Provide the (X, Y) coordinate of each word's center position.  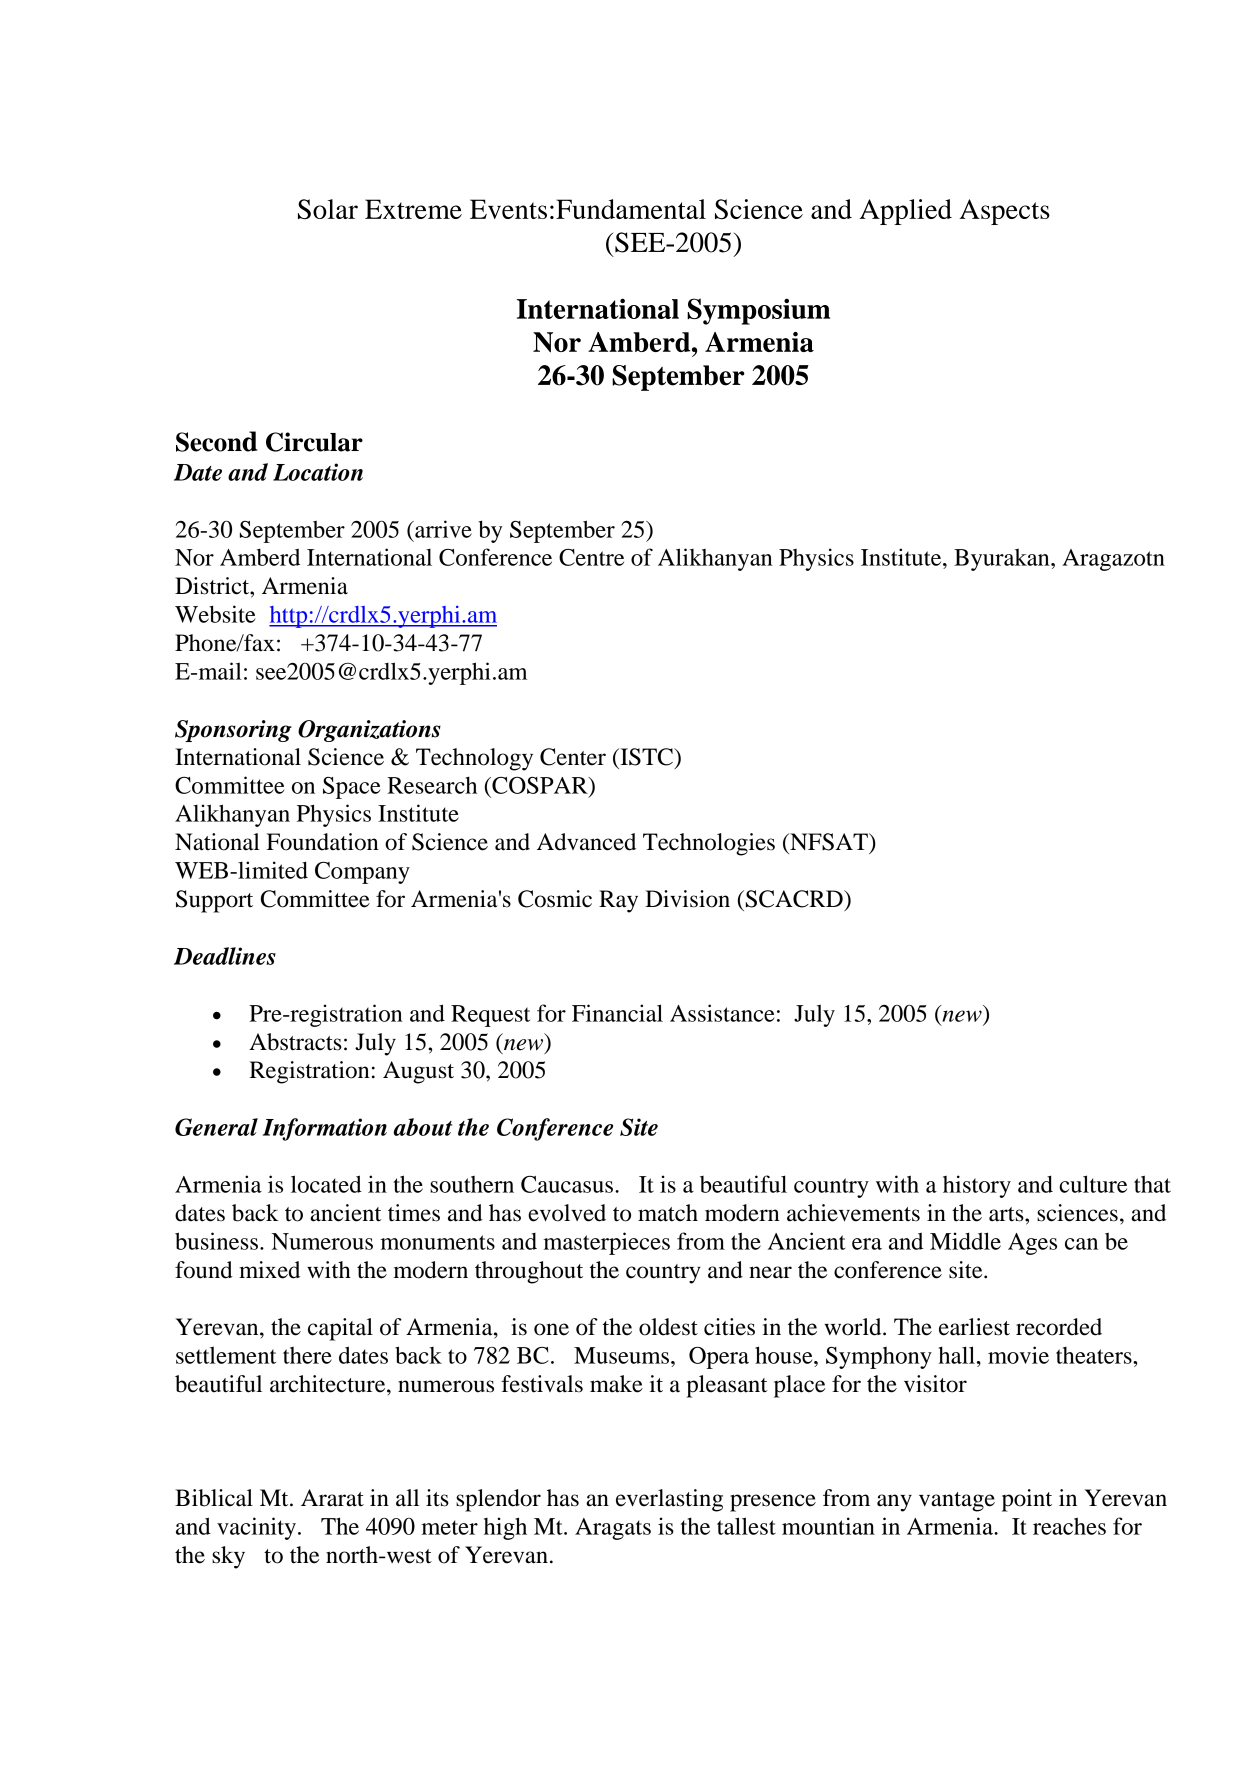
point (1027, 1500)
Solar (328, 209)
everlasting (669, 1500)
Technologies (709, 844)
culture (1093, 1184)
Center (573, 757)
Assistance (722, 1013)
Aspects (1004, 212)
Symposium (758, 311)
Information (325, 1129)
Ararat (332, 1498)
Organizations (369, 731)
